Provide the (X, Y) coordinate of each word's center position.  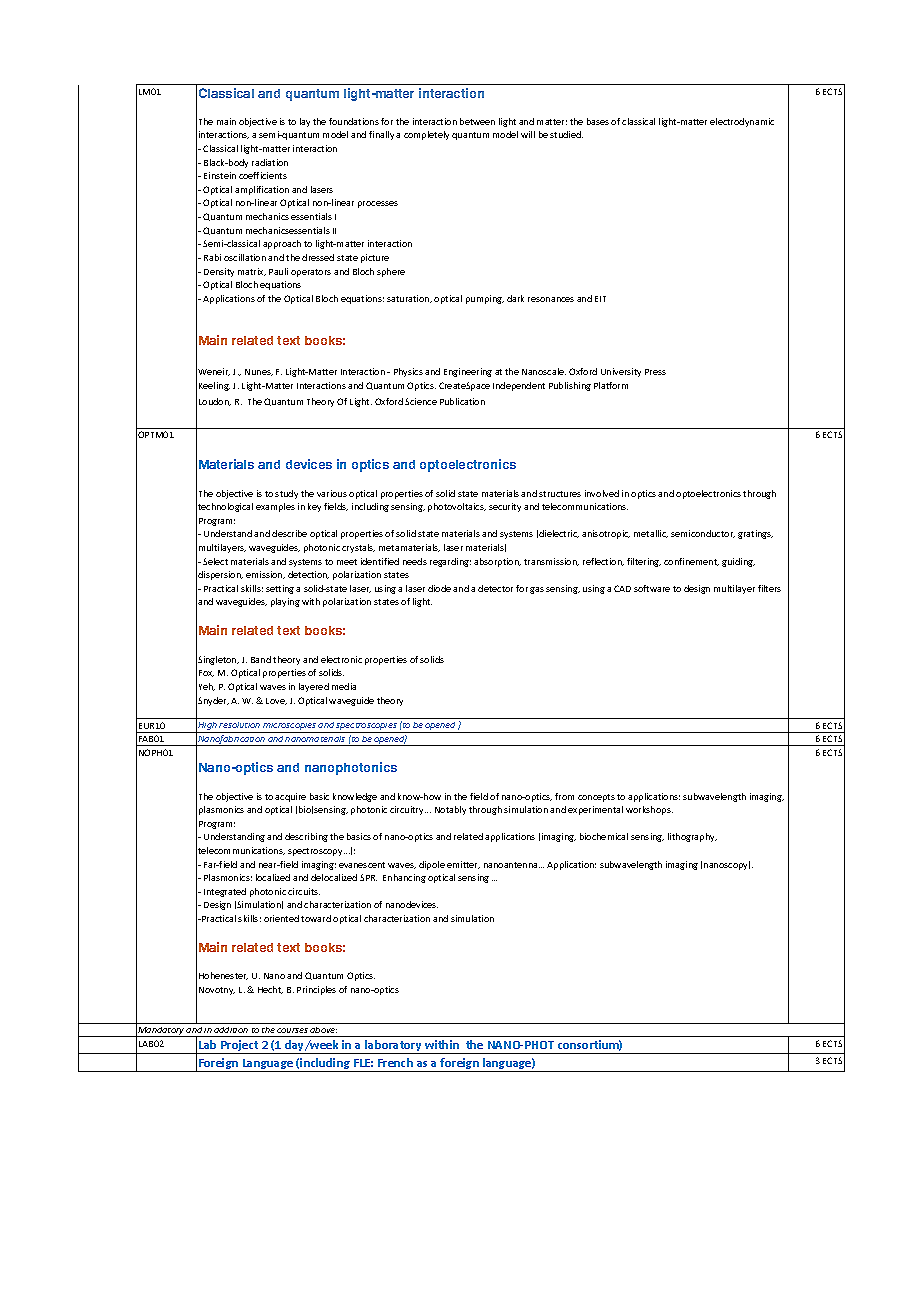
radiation (270, 162)
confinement (691, 562)
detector (495, 588)
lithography (692, 837)
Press (655, 372)
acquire (290, 797)
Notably (450, 810)
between (477, 121)
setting (280, 589)
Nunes (259, 372)
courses (292, 1030)
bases (598, 121)
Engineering (468, 372)
